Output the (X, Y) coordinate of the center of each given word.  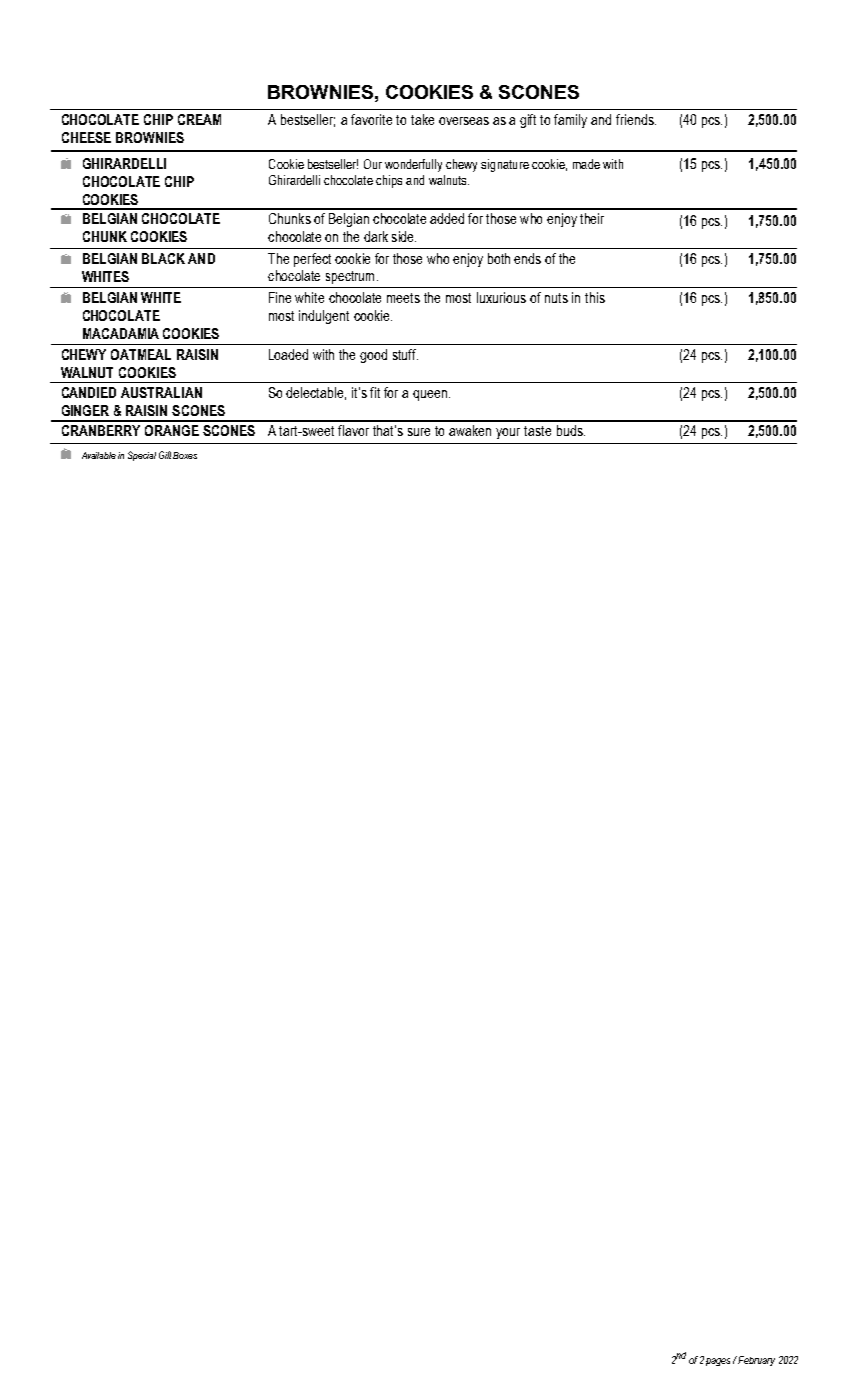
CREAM (199, 119)
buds (571, 430)
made (586, 164)
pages (718, 1362)
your (508, 433)
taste (537, 431)
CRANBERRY (101, 430)
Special (142, 456)
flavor (353, 430)
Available (99, 455)
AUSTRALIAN (161, 392)
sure (419, 432)
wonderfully (413, 165)
